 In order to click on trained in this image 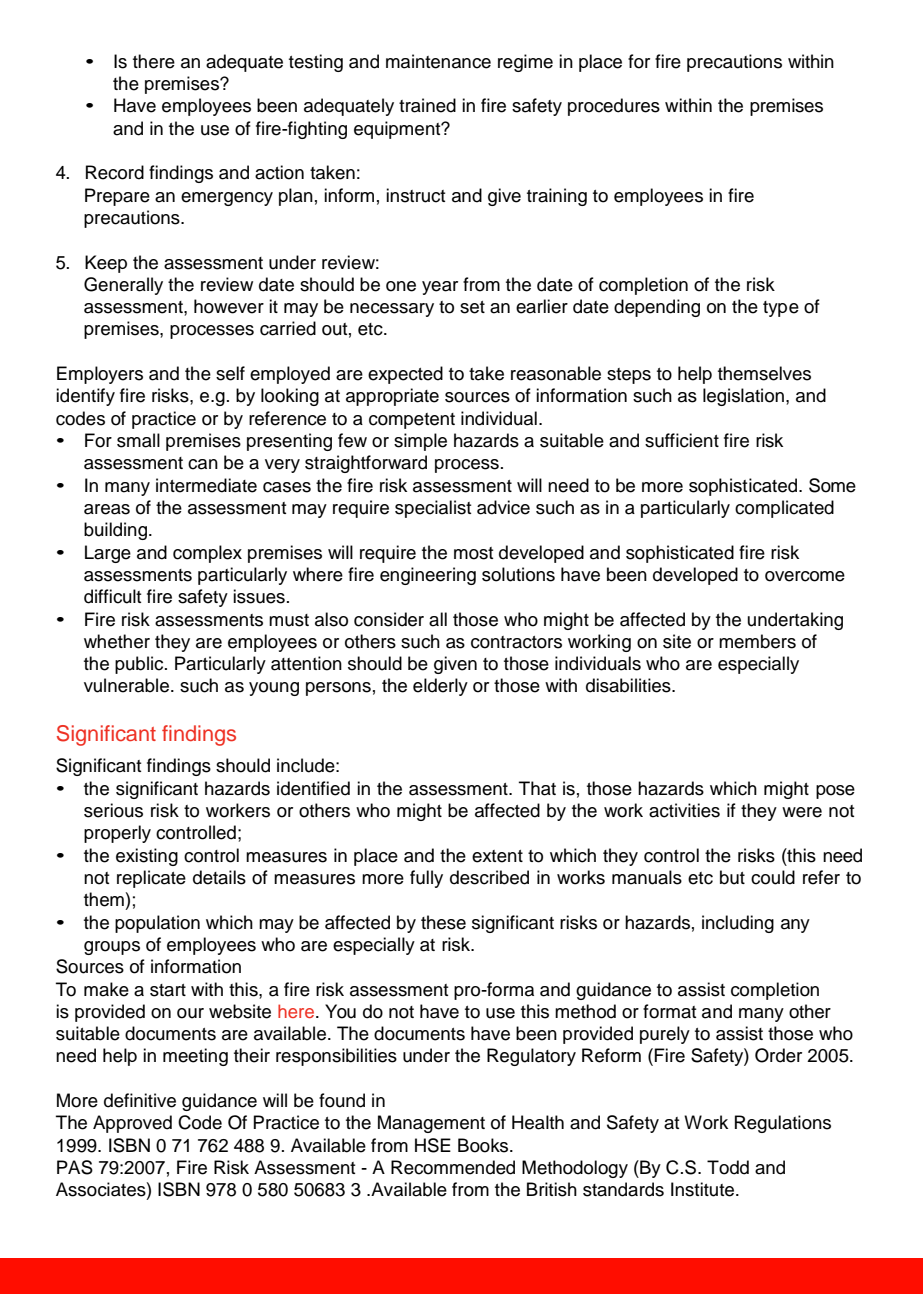, I will do `click(427, 105)`.
